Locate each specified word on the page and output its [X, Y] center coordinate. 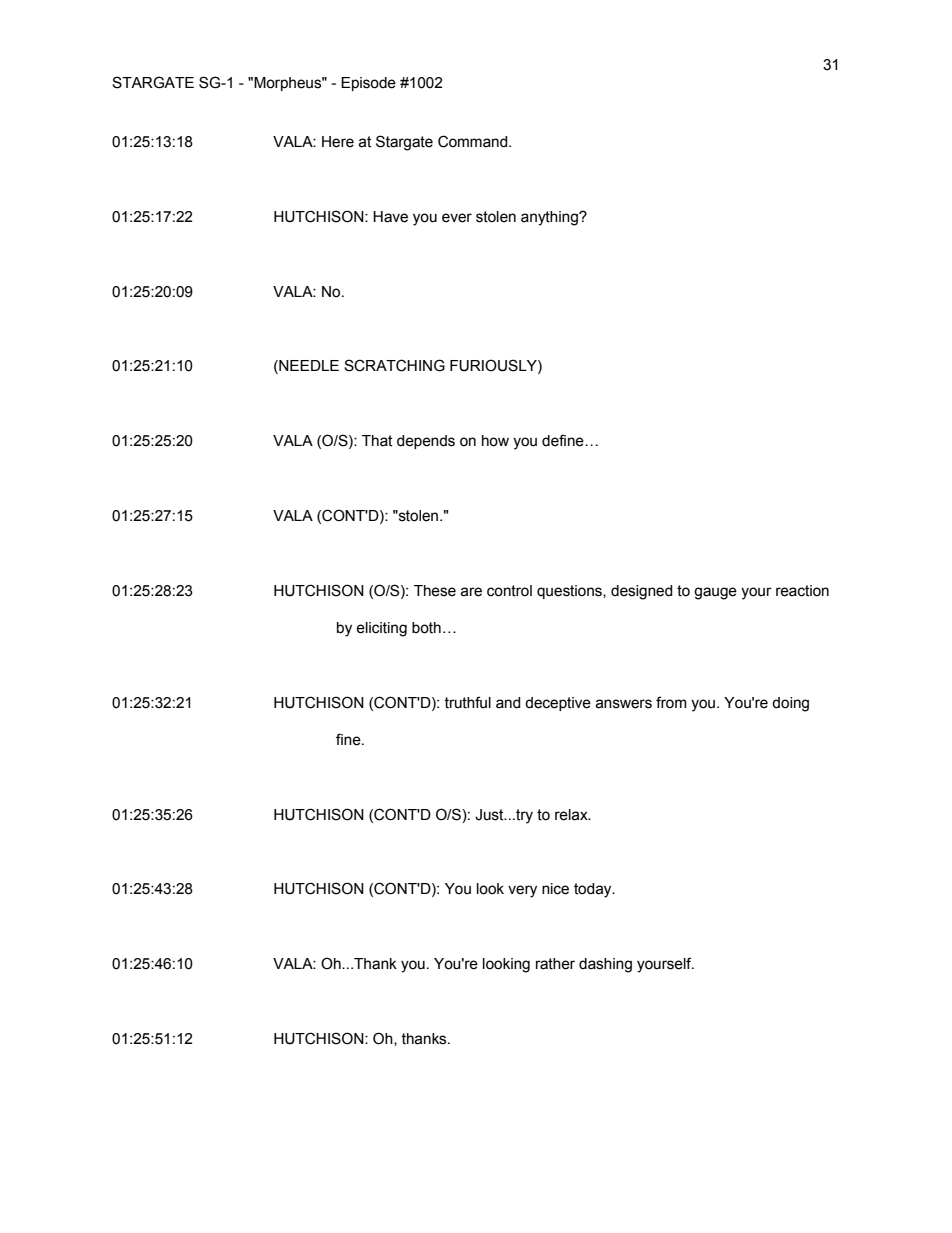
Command [474, 141]
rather [555, 964]
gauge [715, 593]
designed [642, 592]
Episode [368, 84]
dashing [605, 965]
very [522, 891]
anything [550, 218]
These [435, 591]
